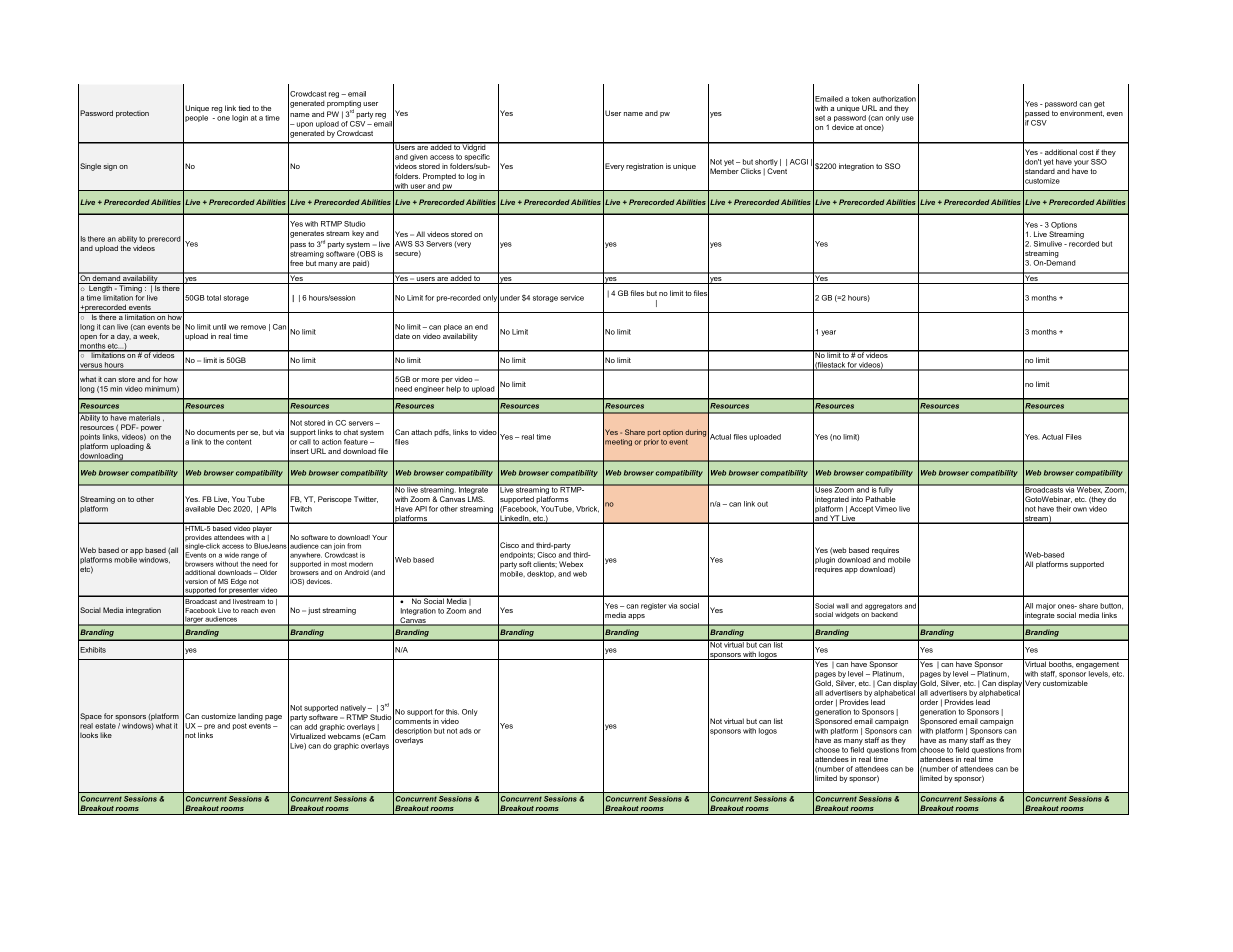 The width and height of the screenshot is (1233, 952). What do you see at coordinates (644, 167) in the screenshot?
I see `registration` at bounding box center [644, 167].
